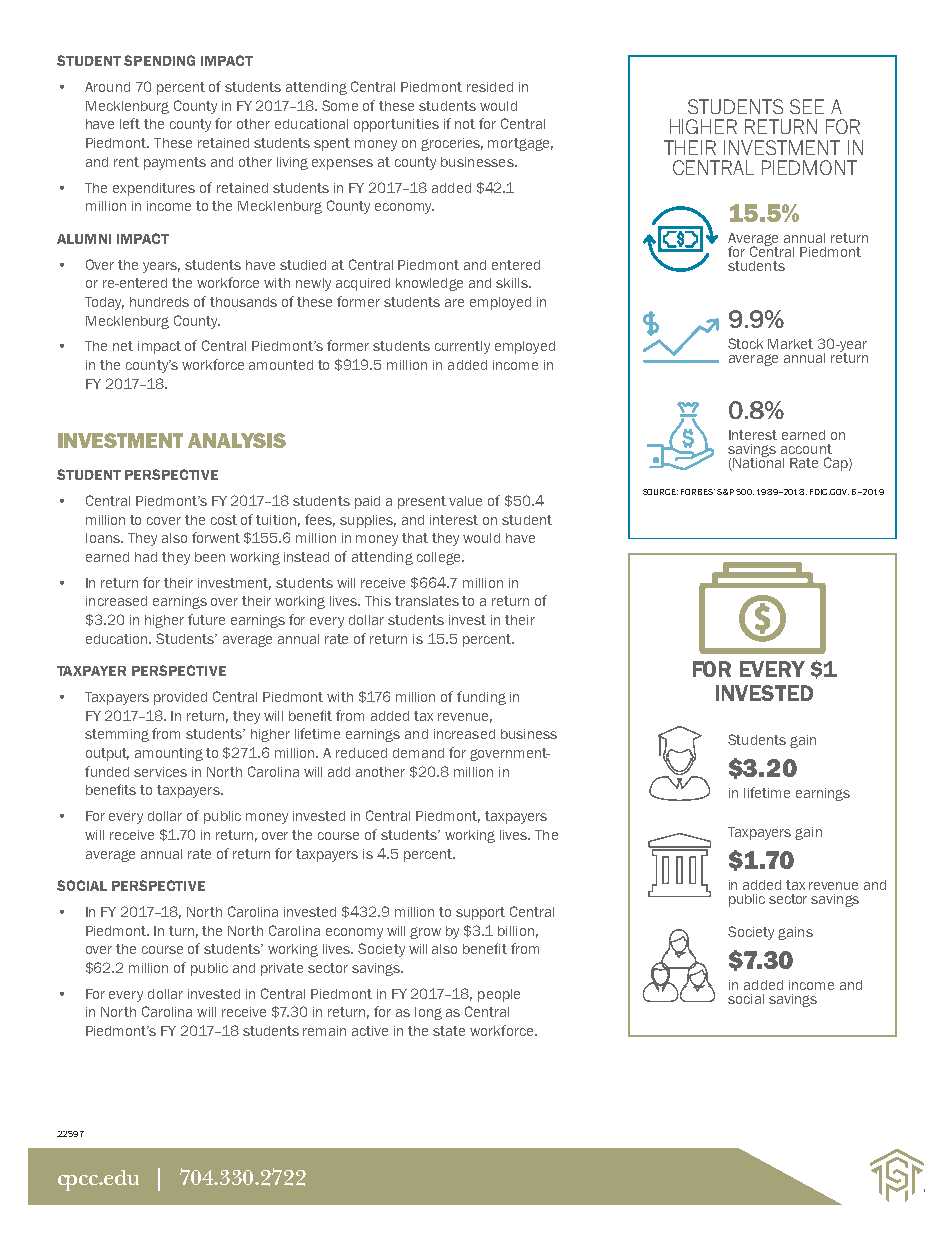 The height and width of the image is (1233, 952). Describe the element at coordinates (159, 60) in the image. I see `SPENDING` at that location.
